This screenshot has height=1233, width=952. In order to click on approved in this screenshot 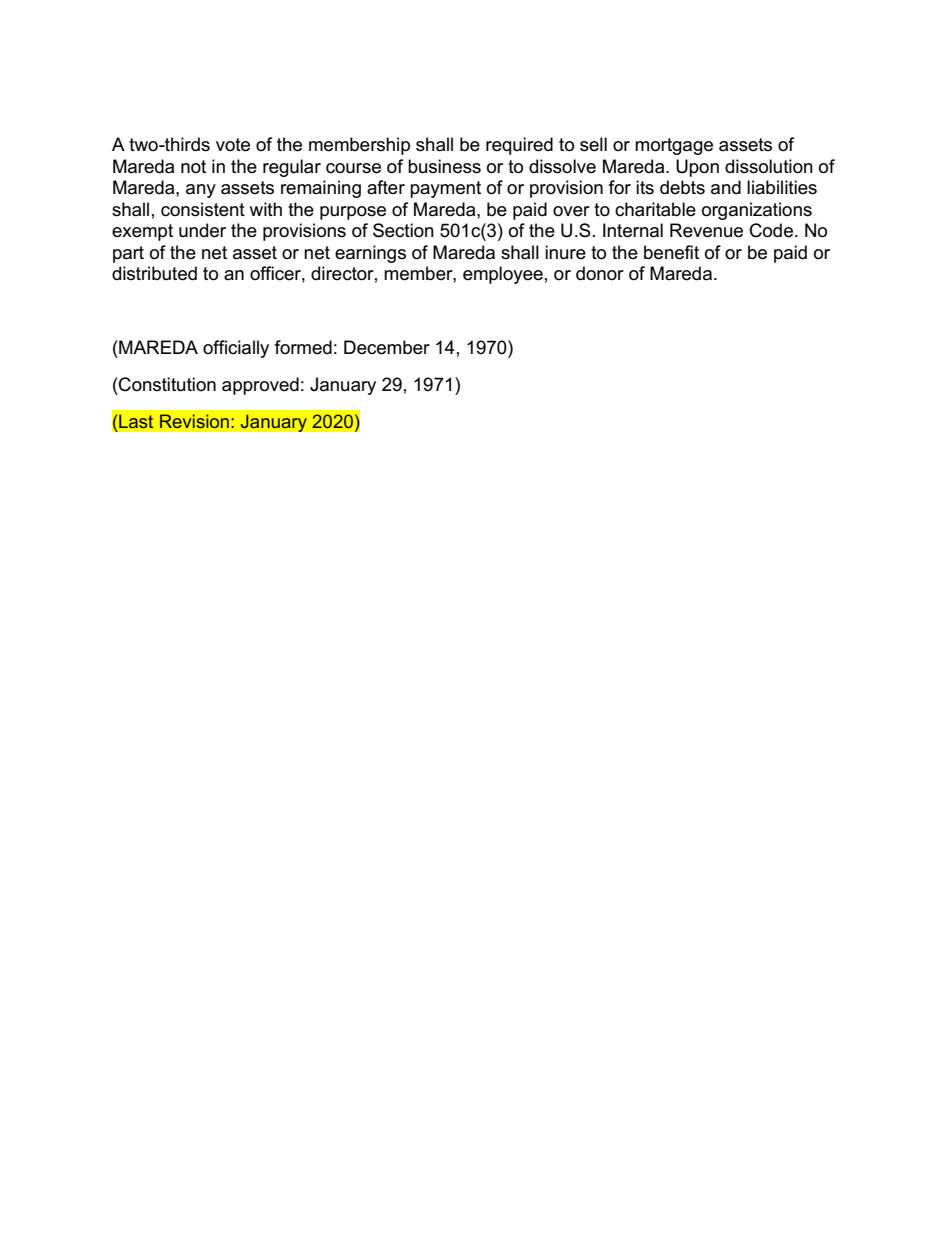, I will do `click(260, 386)`.
